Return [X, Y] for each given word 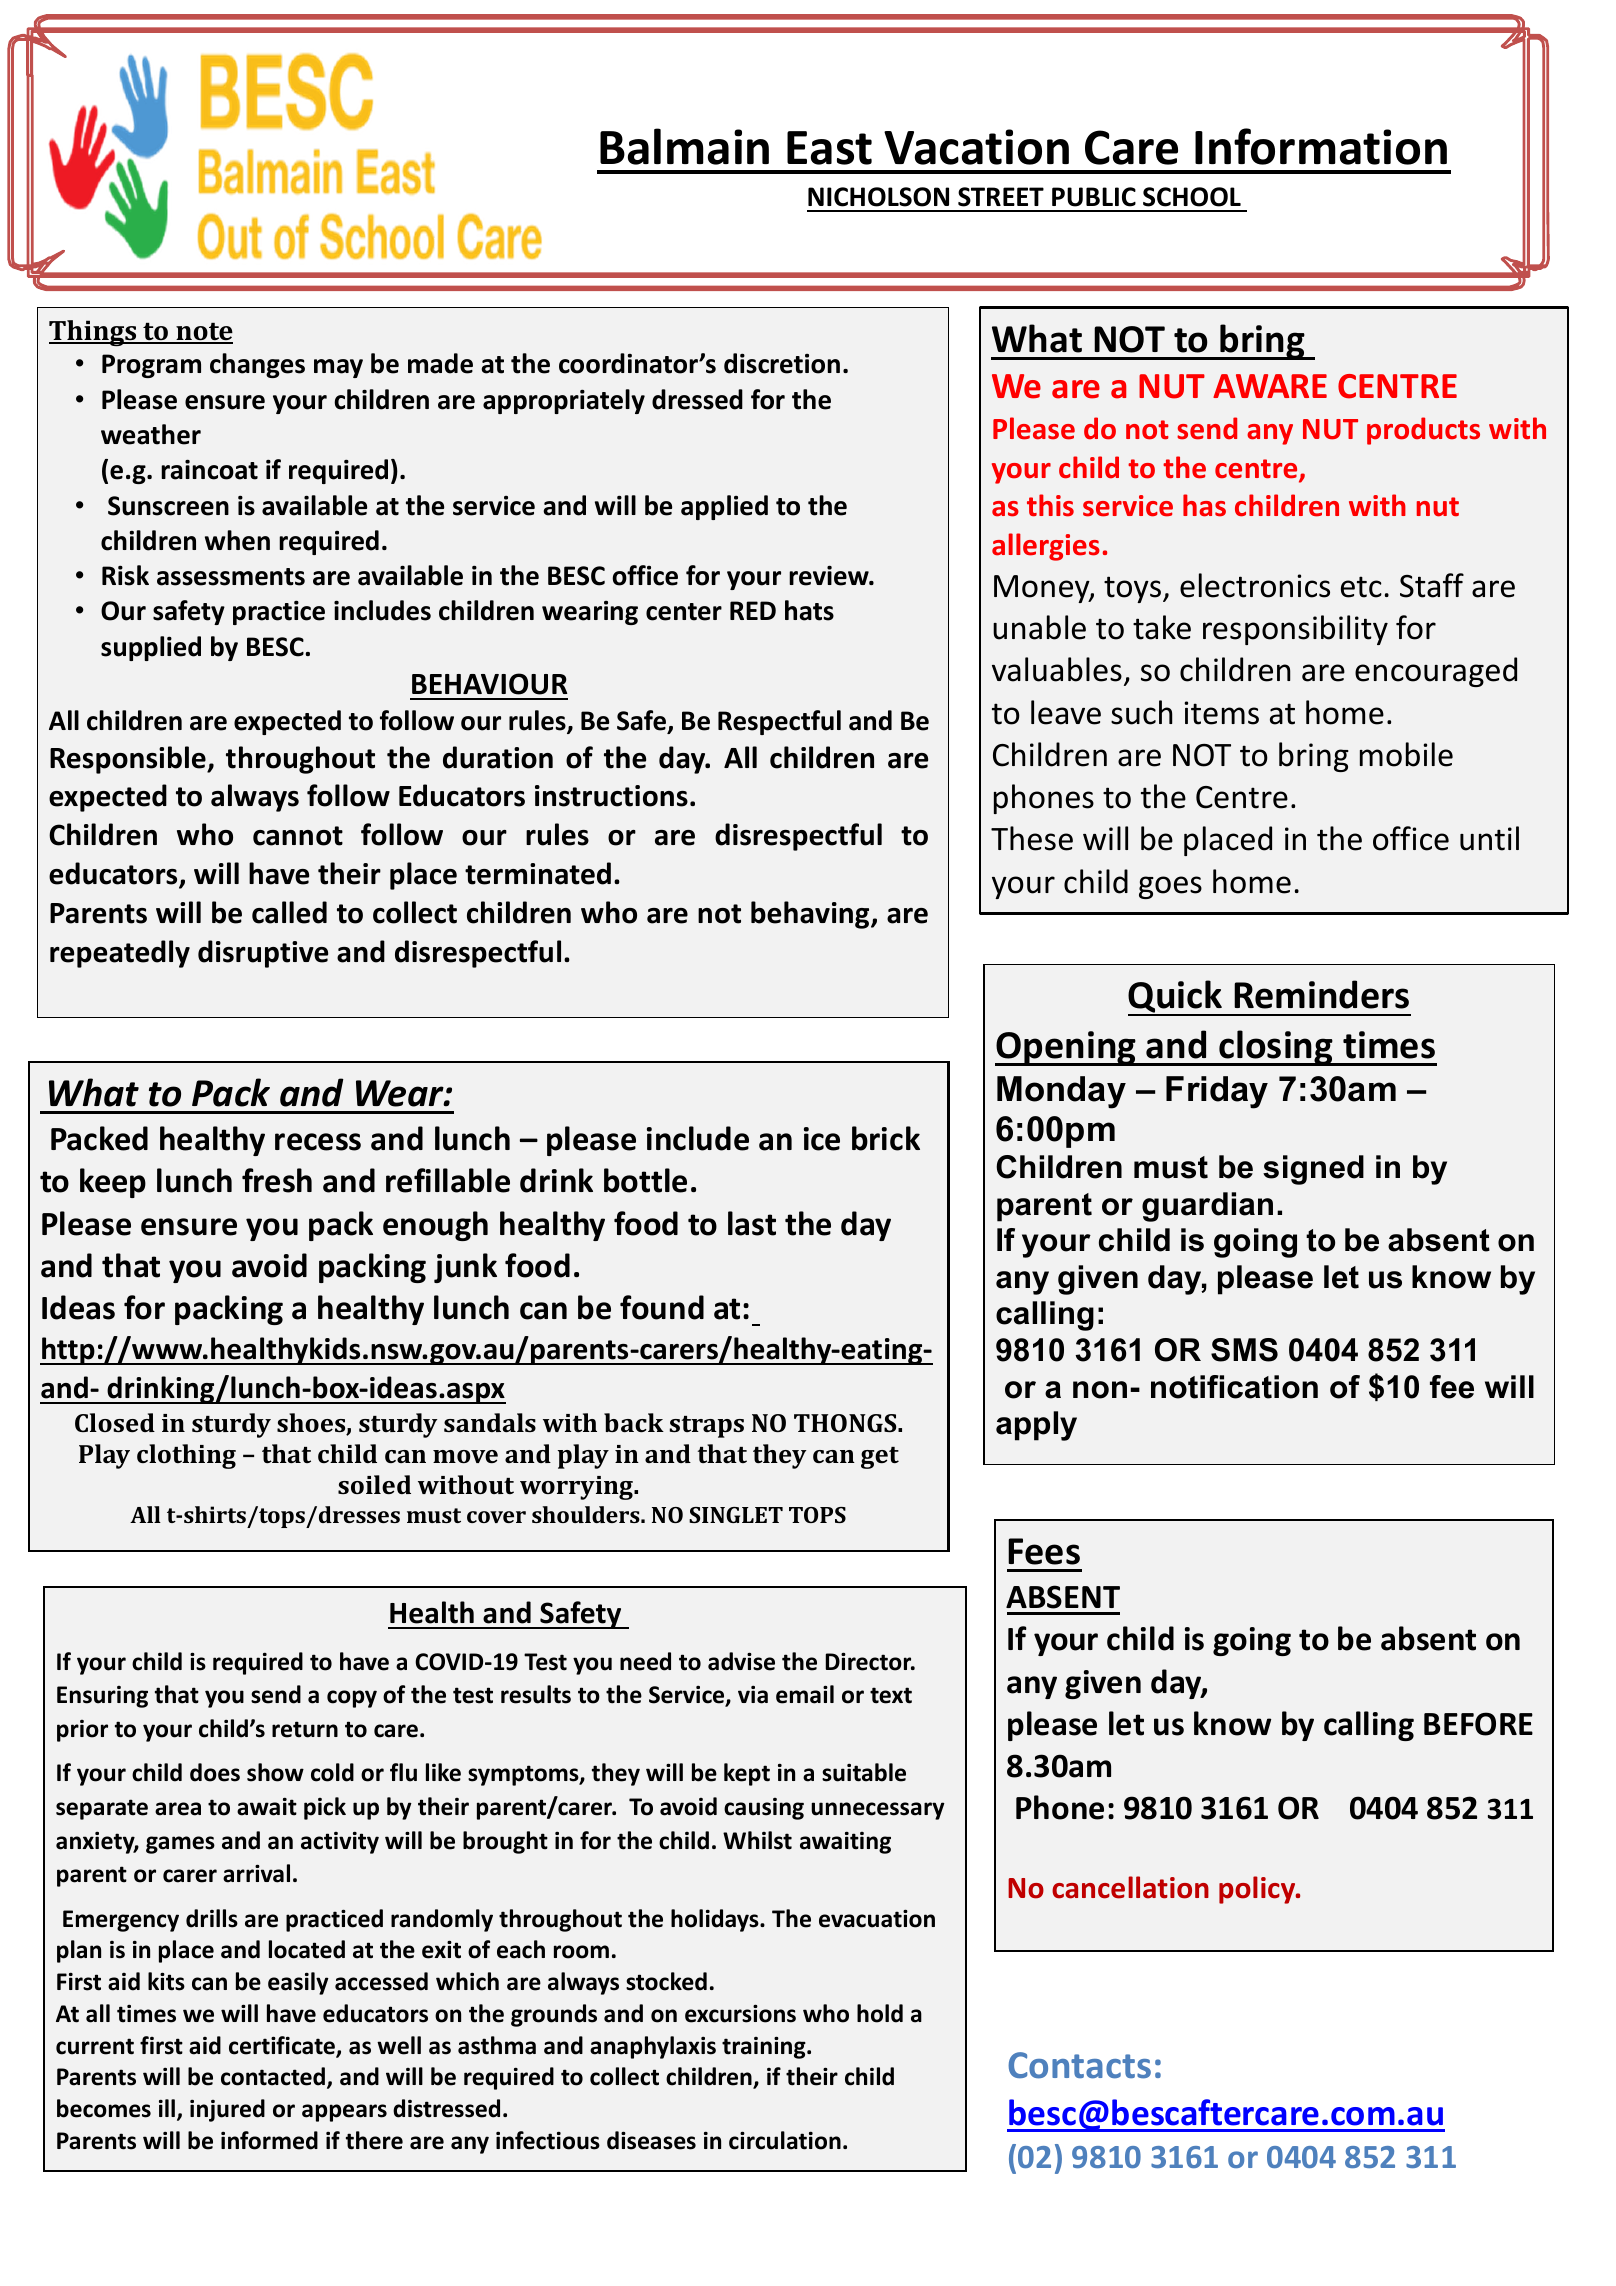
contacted [273, 2076]
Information [1321, 146]
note [203, 333]
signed [1313, 1170]
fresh [277, 1180]
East [829, 148]
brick [886, 1138]
